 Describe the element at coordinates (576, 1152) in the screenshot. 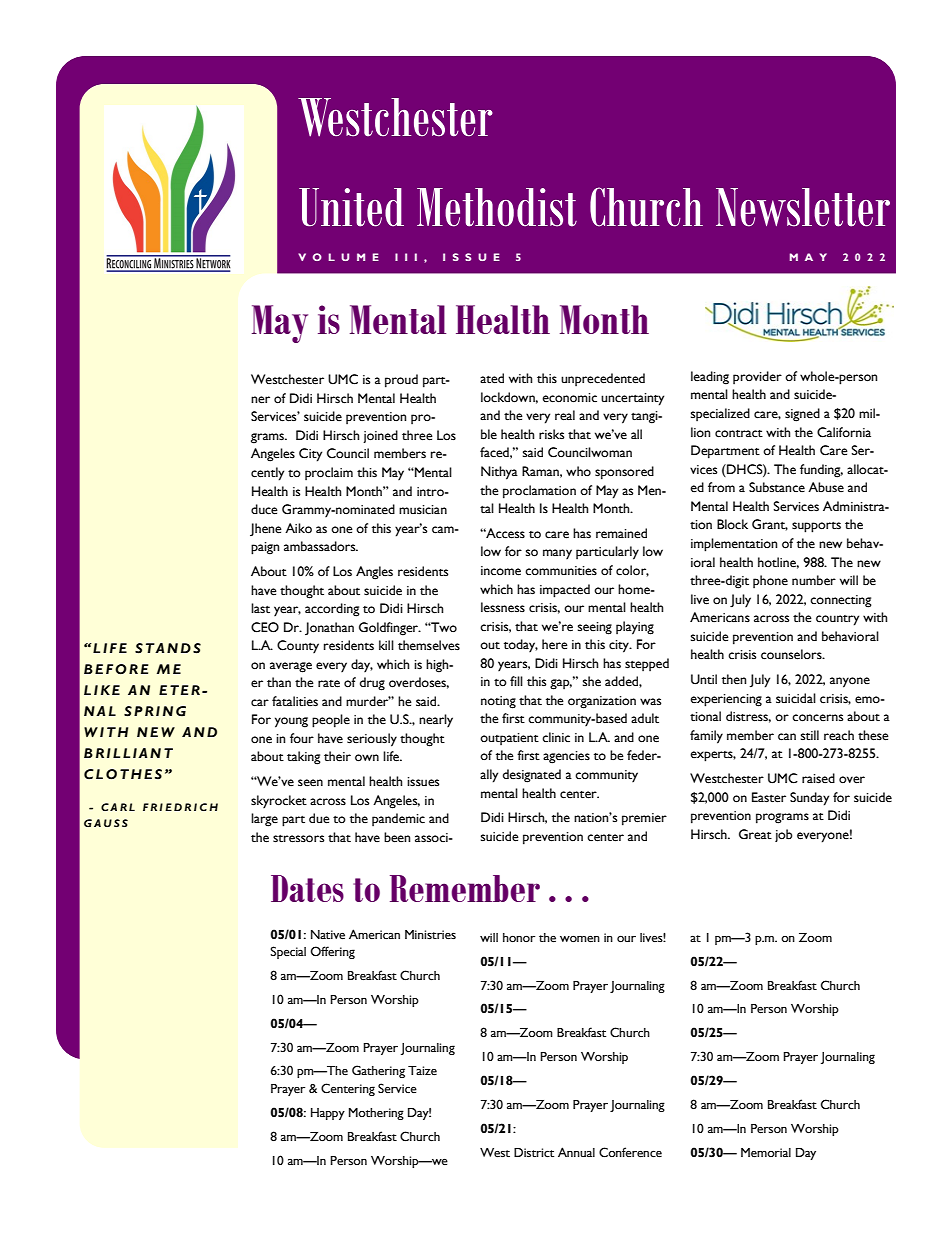

I see `Annual` at that location.
